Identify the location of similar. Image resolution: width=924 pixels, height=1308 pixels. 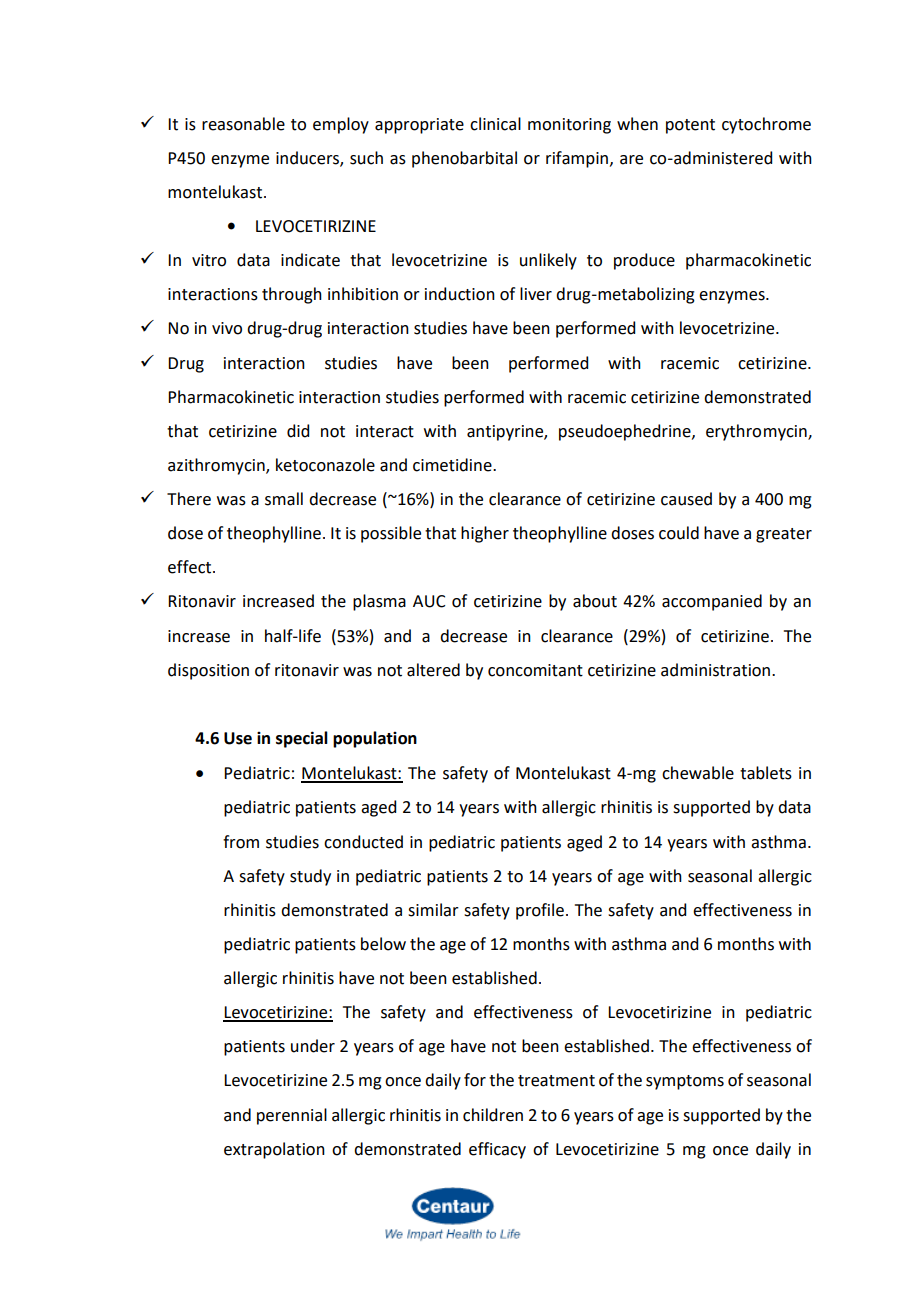
(433, 910).
